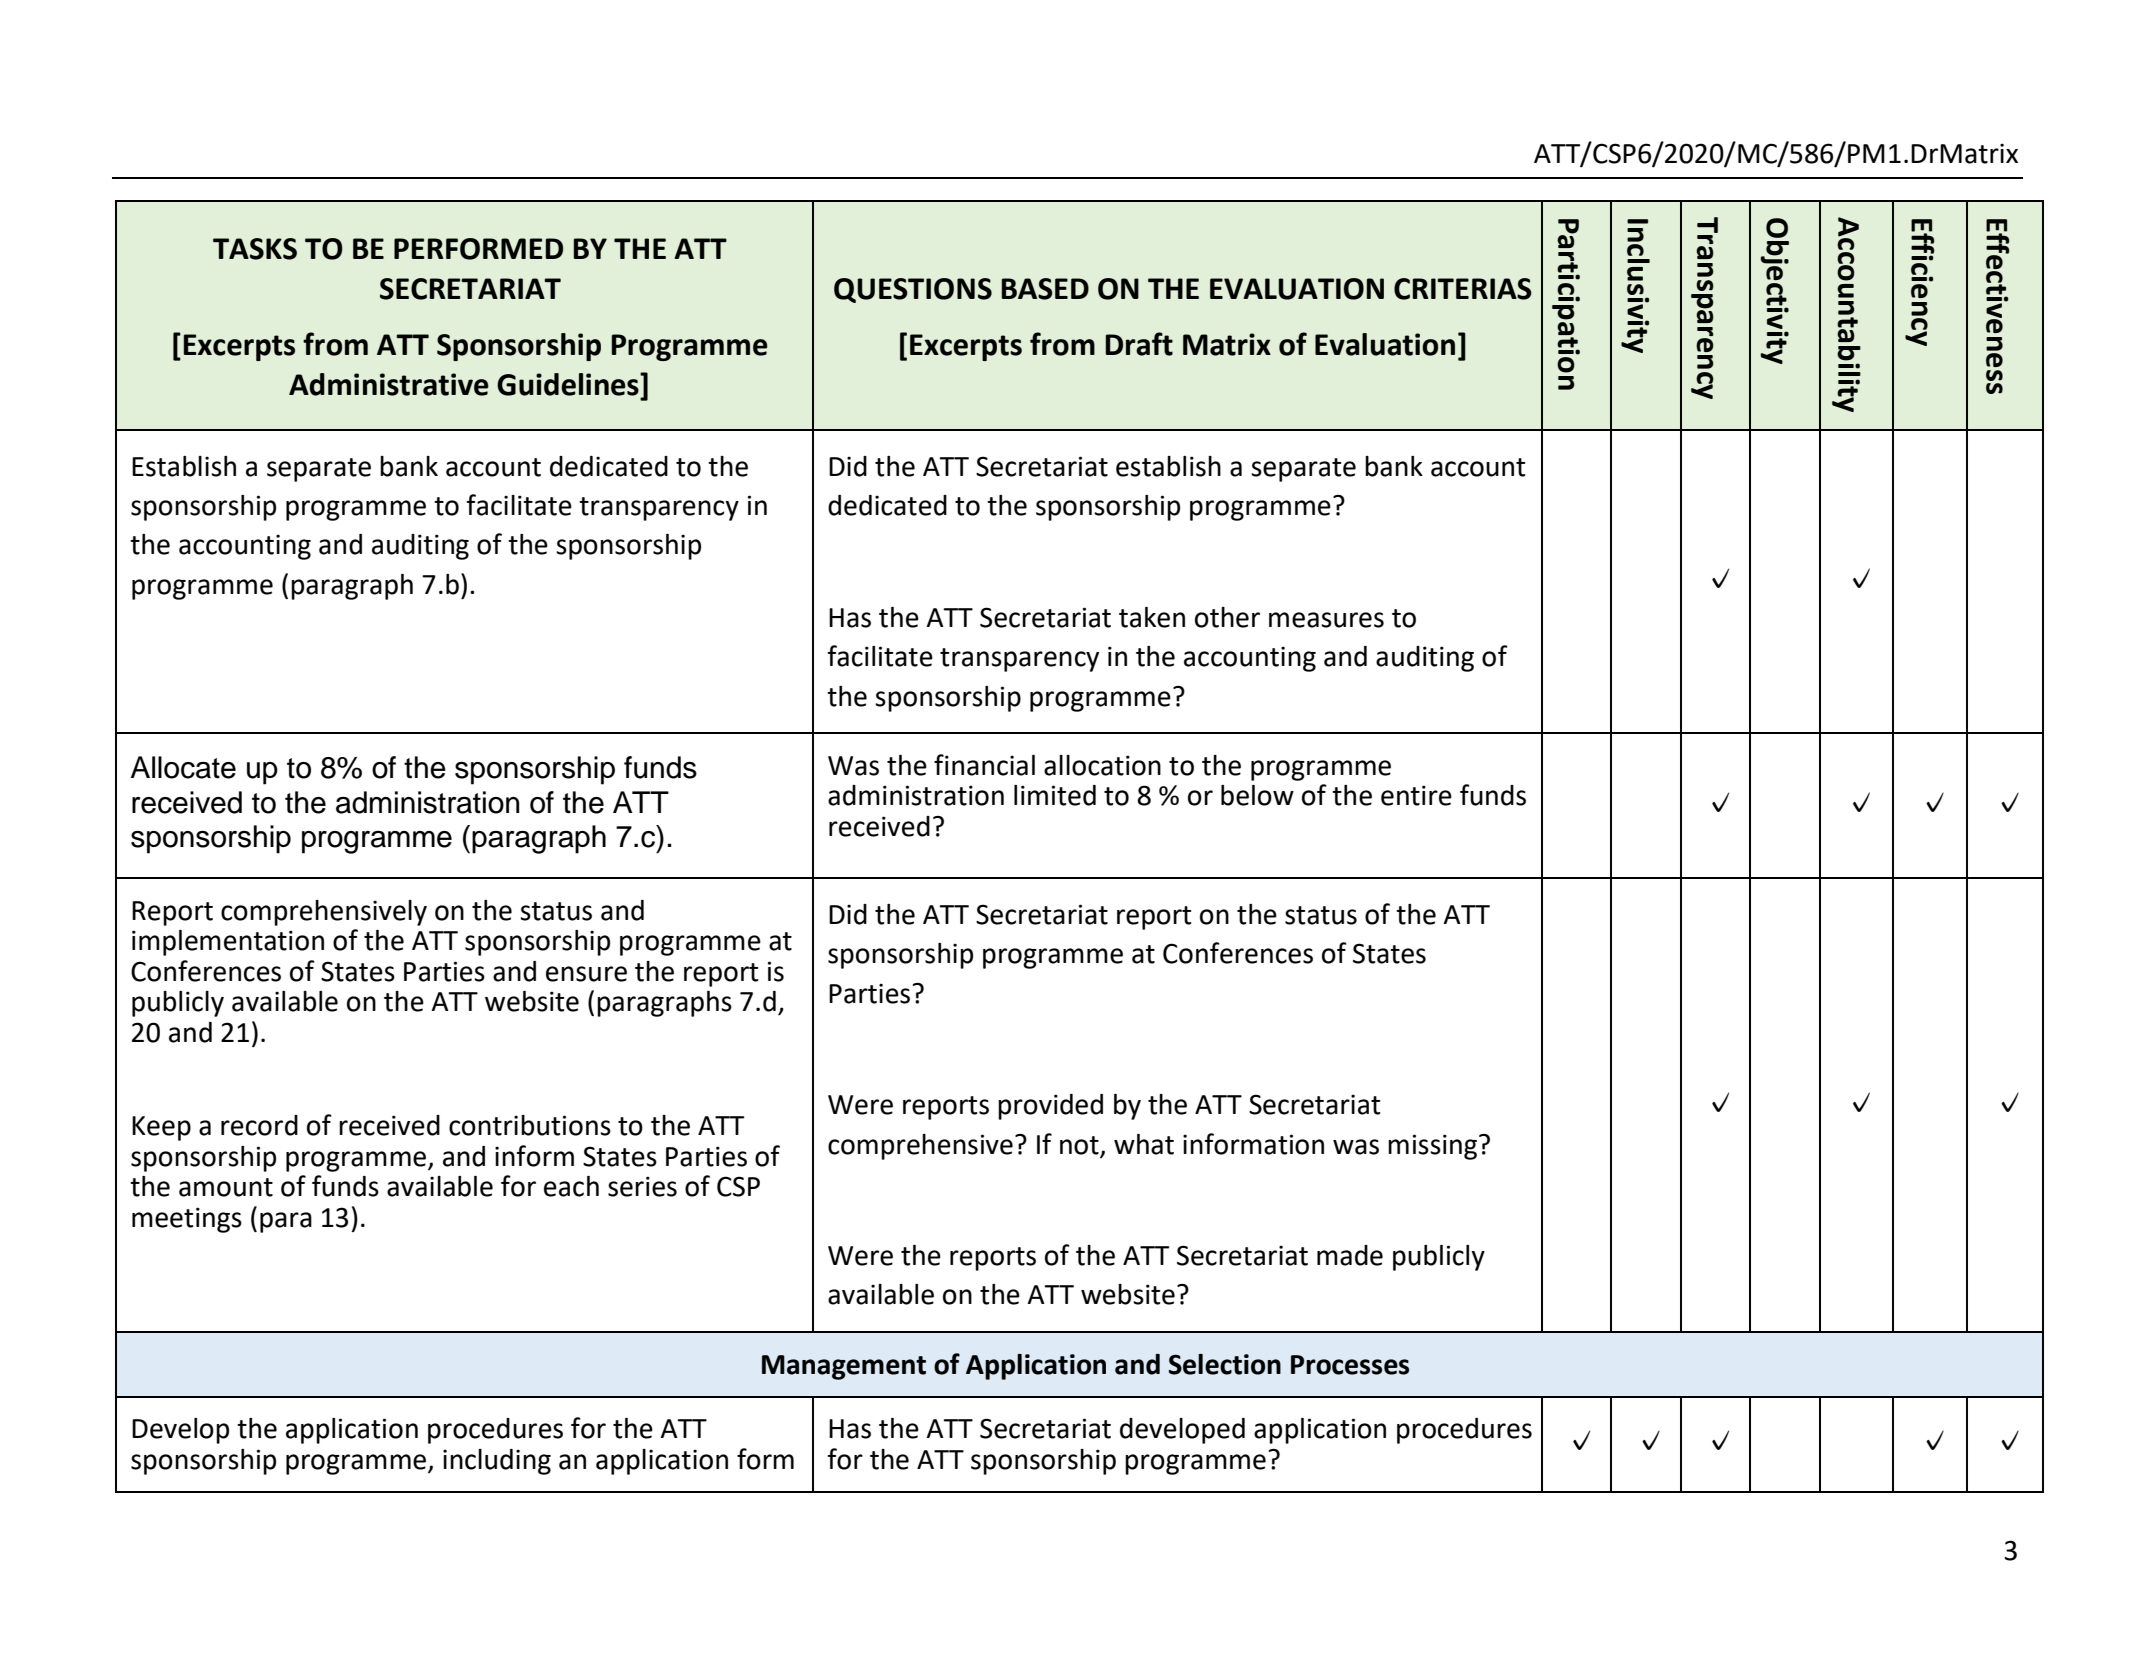 This image has height=1664, width=2153. I want to click on CRITERIAS, so click(1463, 289).
